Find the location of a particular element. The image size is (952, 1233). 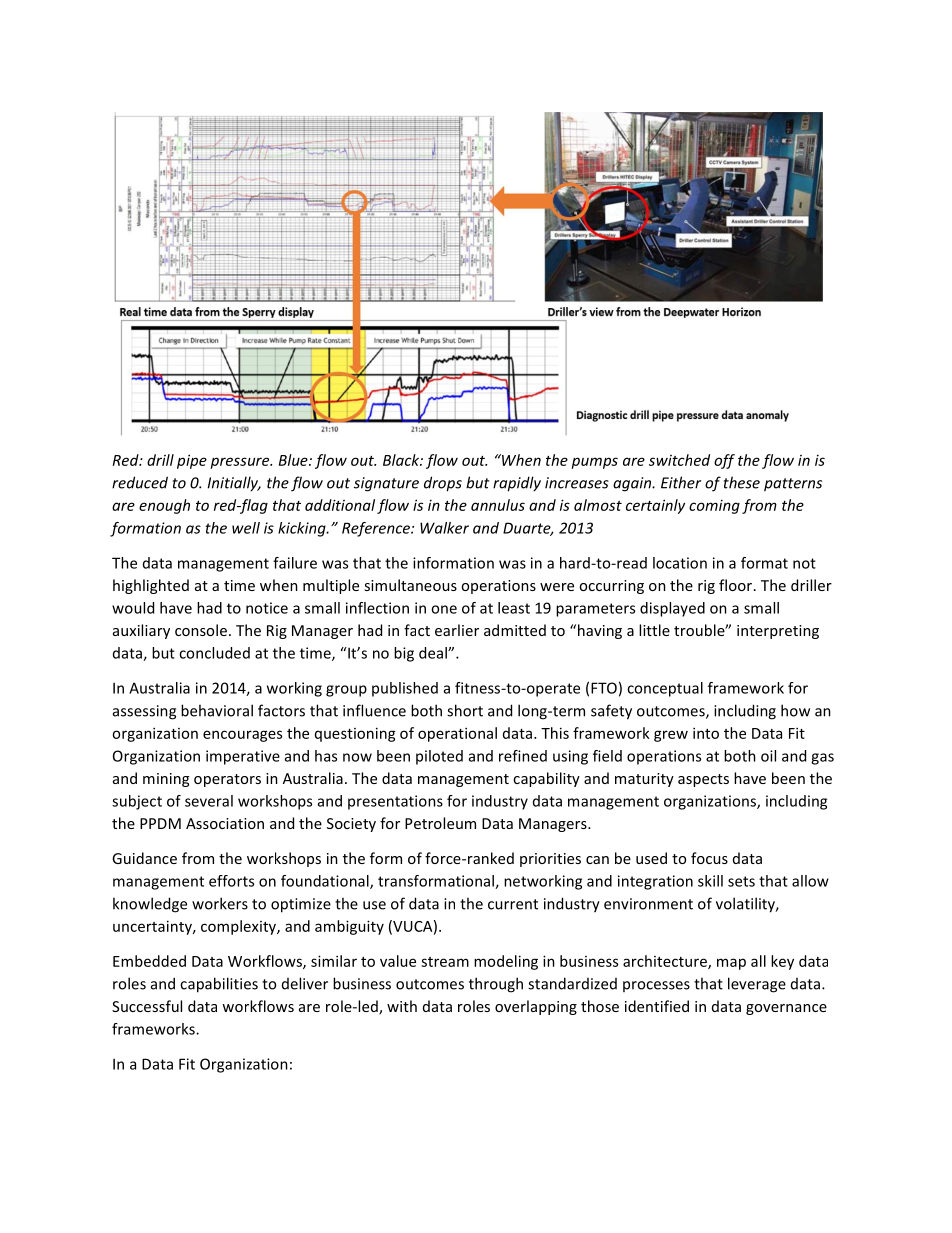

drops is located at coordinates (443, 484).
